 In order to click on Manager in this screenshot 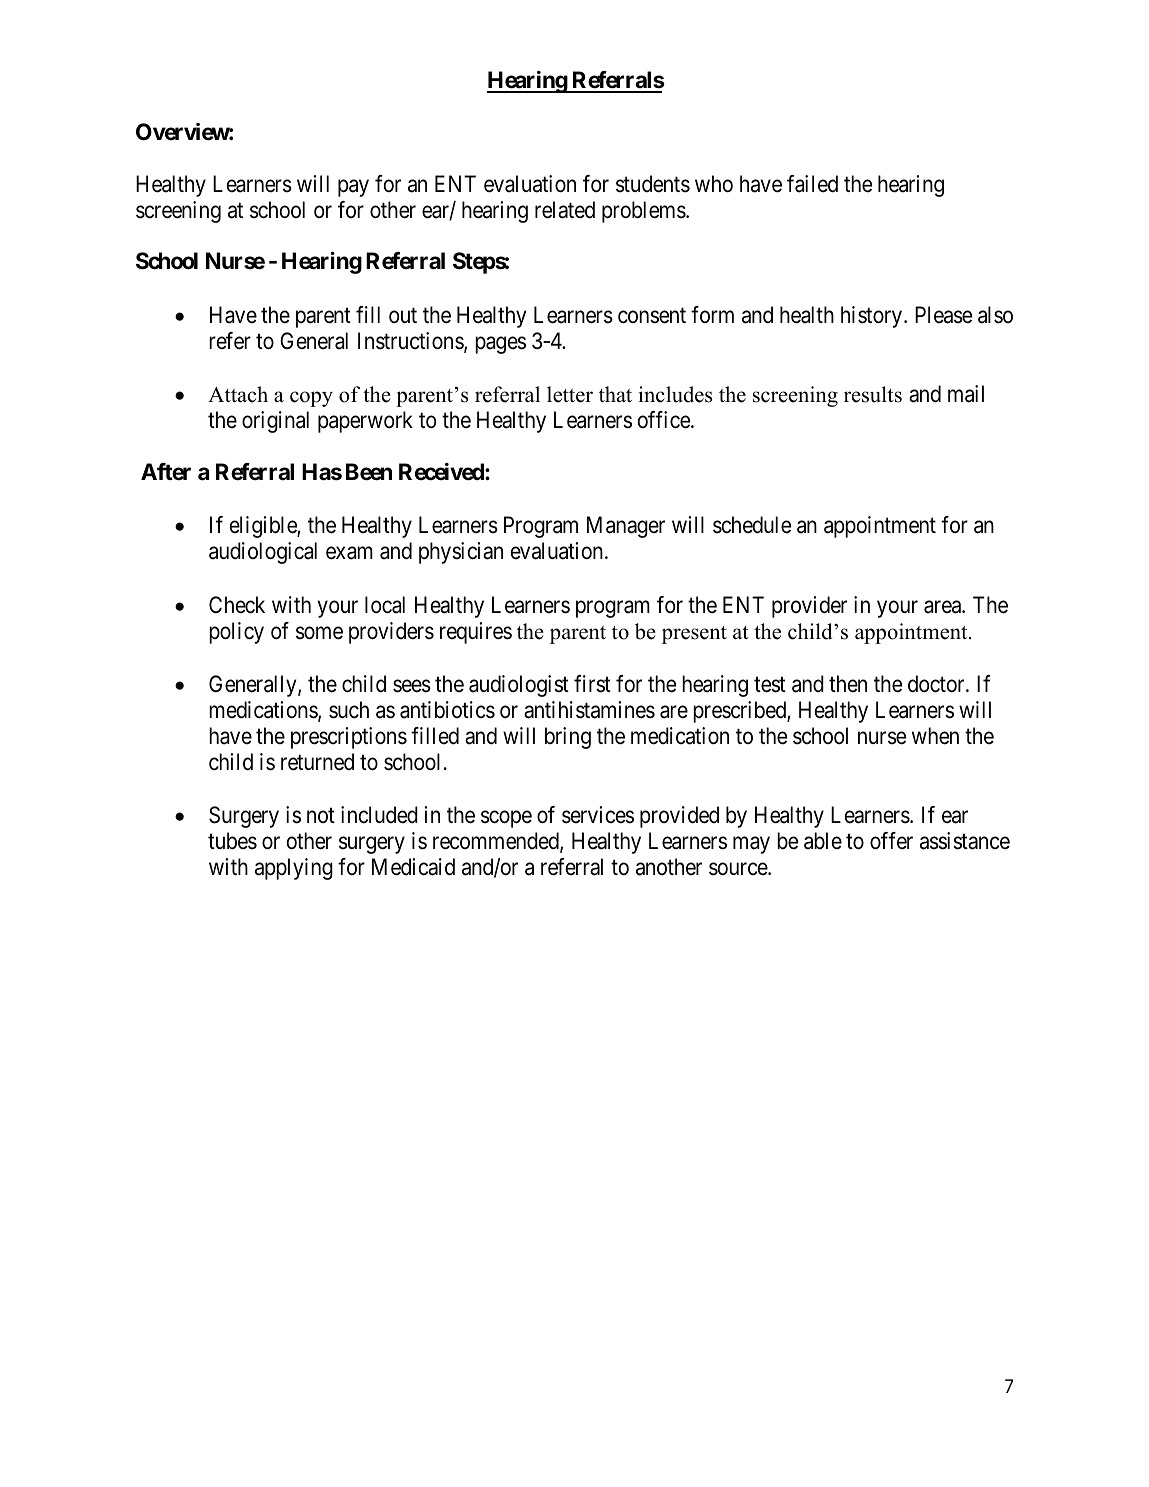, I will do `click(626, 527)`.
